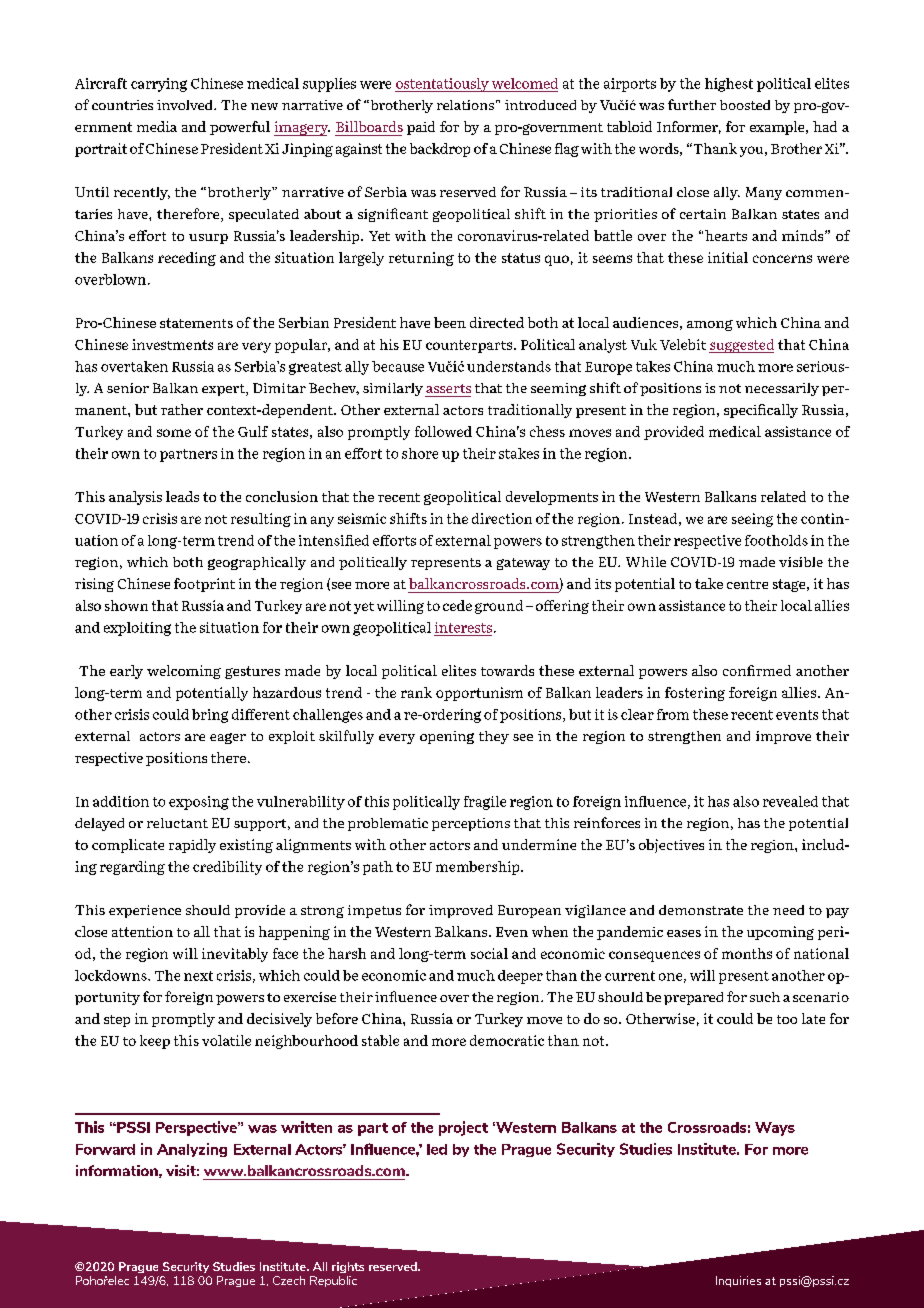  I want to click on boosted, so click(745, 105).
